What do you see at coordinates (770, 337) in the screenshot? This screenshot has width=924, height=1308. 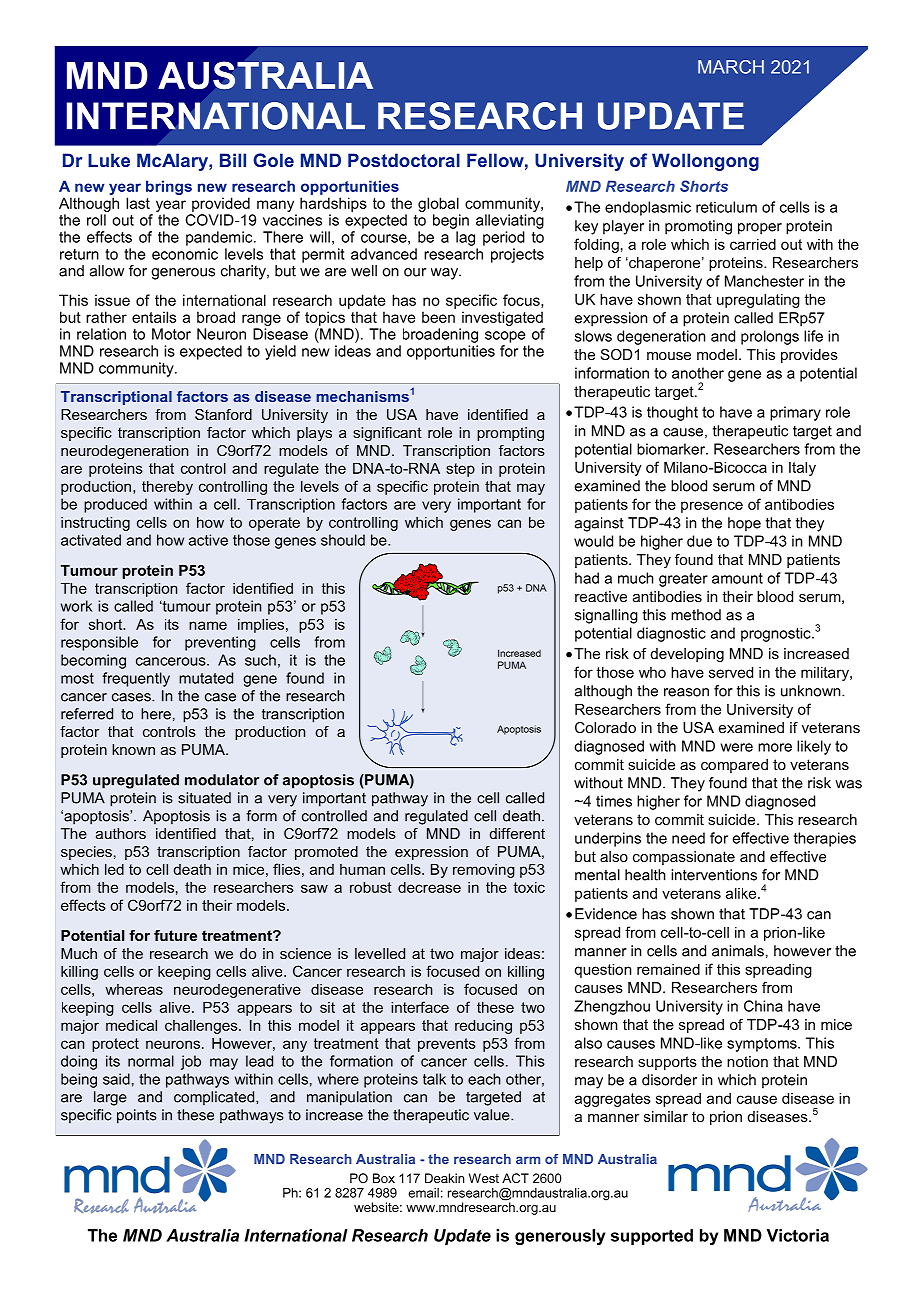 I see `prolongs` at bounding box center [770, 337].
